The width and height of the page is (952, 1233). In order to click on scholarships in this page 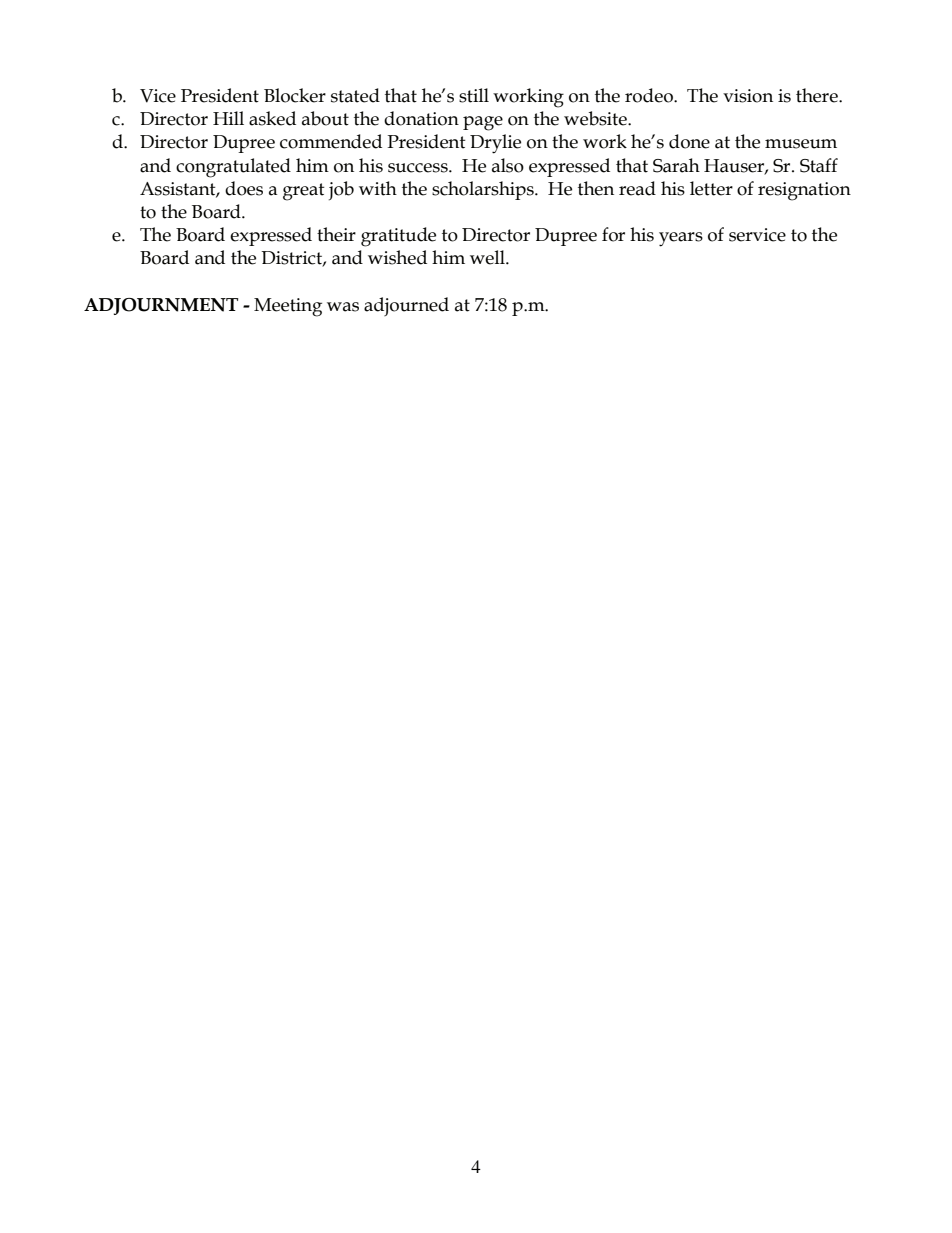, I will do `click(484, 190)`.
